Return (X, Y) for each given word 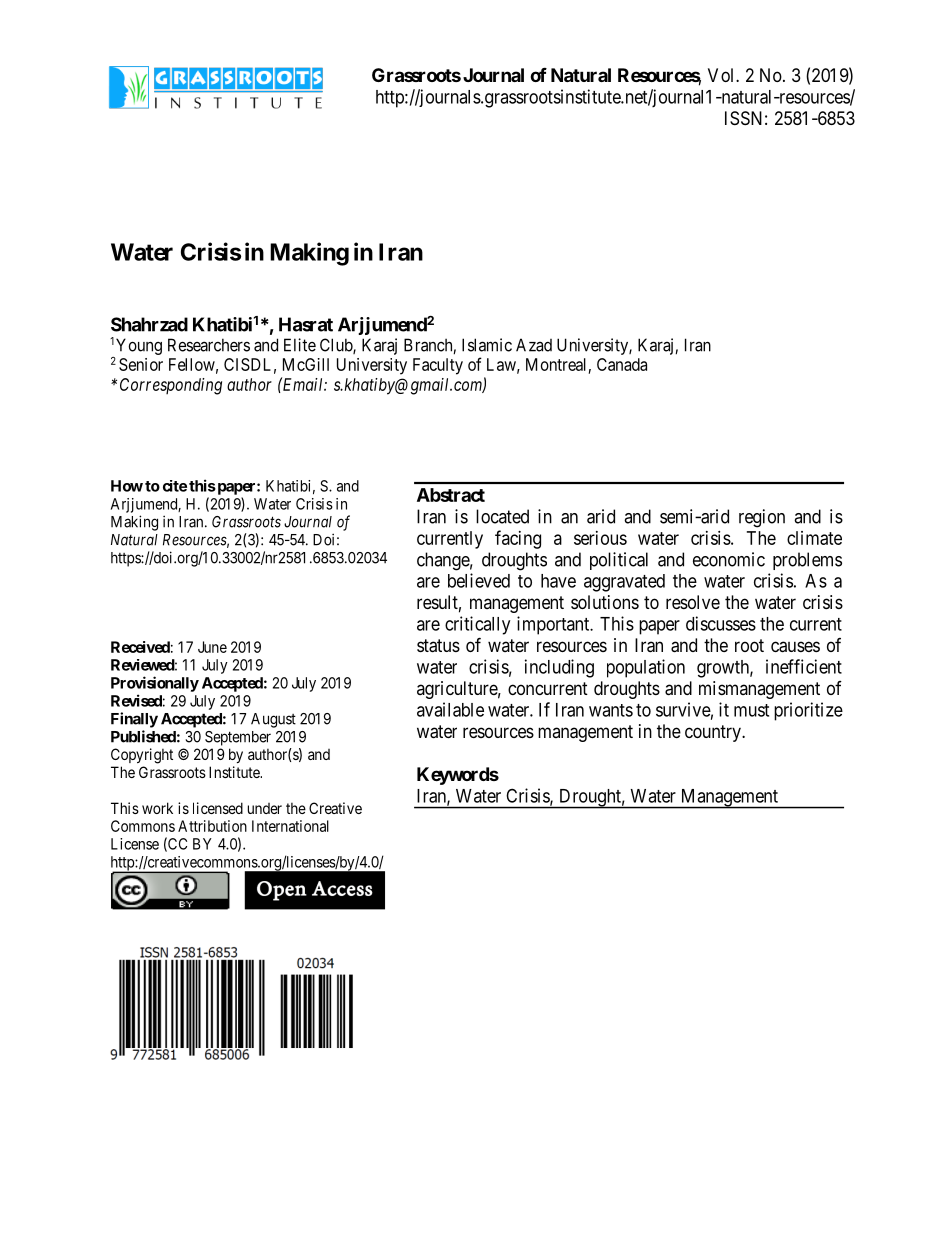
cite (175, 486)
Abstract (451, 495)
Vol (722, 75)
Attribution (212, 826)
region (762, 518)
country (714, 733)
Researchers (209, 345)
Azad (534, 345)
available (450, 709)
